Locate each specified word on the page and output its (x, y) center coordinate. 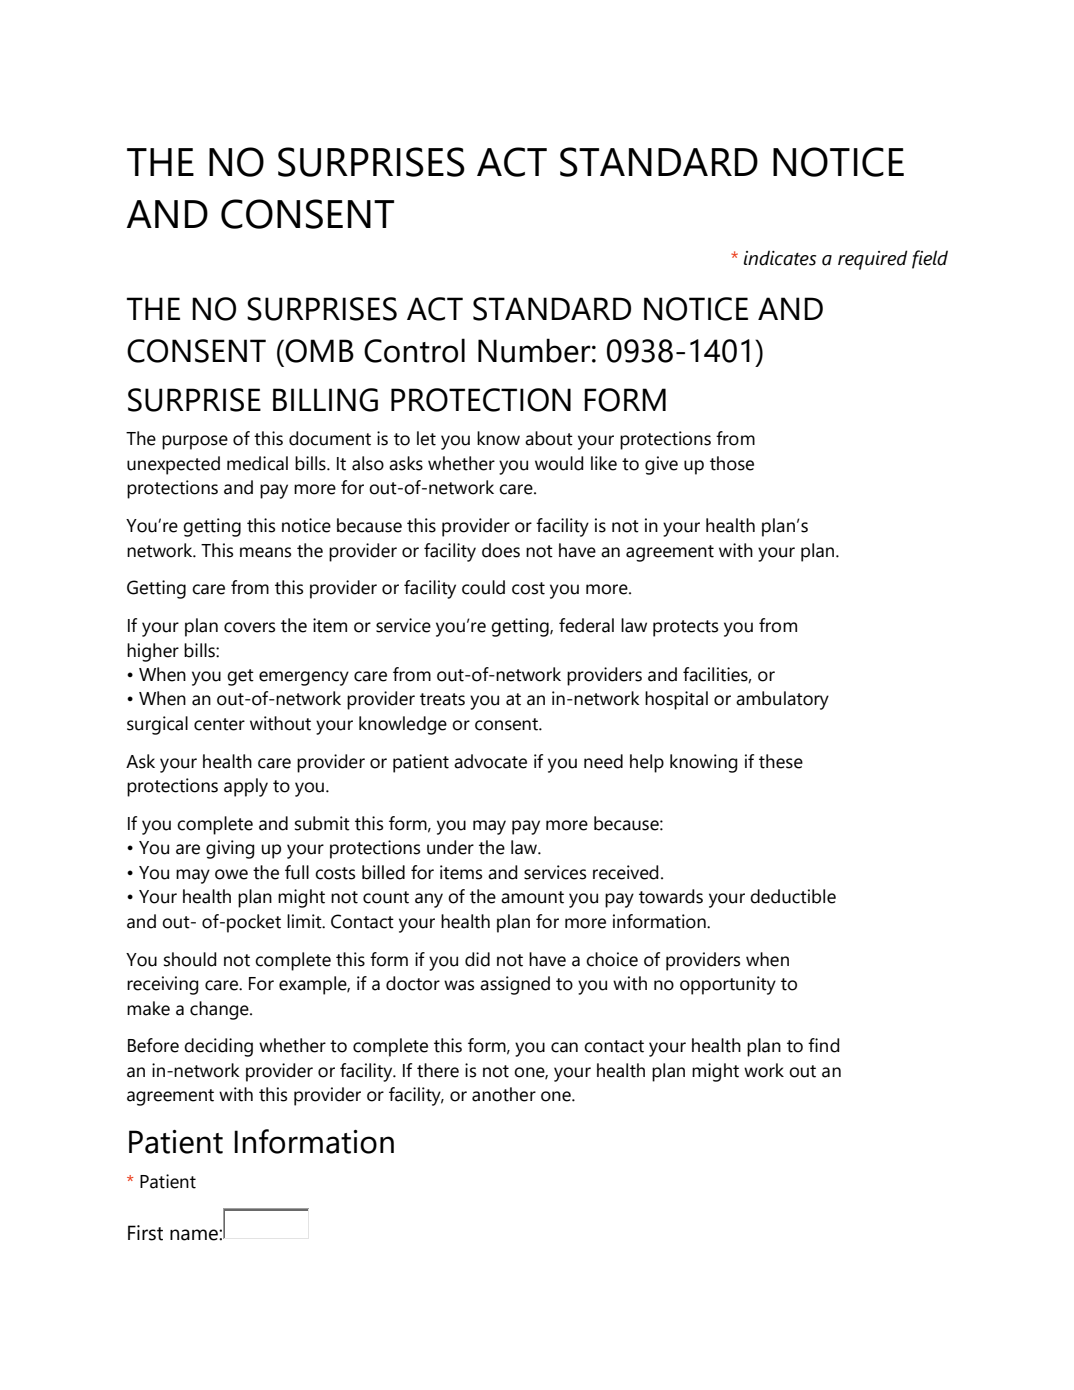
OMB (319, 351)
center (219, 724)
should (190, 959)
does (501, 550)
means (265, 552)
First (145, 1233)
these (781, 761)
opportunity (728, 985)
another (504, 1094)
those (732, 463)
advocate (490, 761)
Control (414, 350)
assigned (515, 985)
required (873, 260)
